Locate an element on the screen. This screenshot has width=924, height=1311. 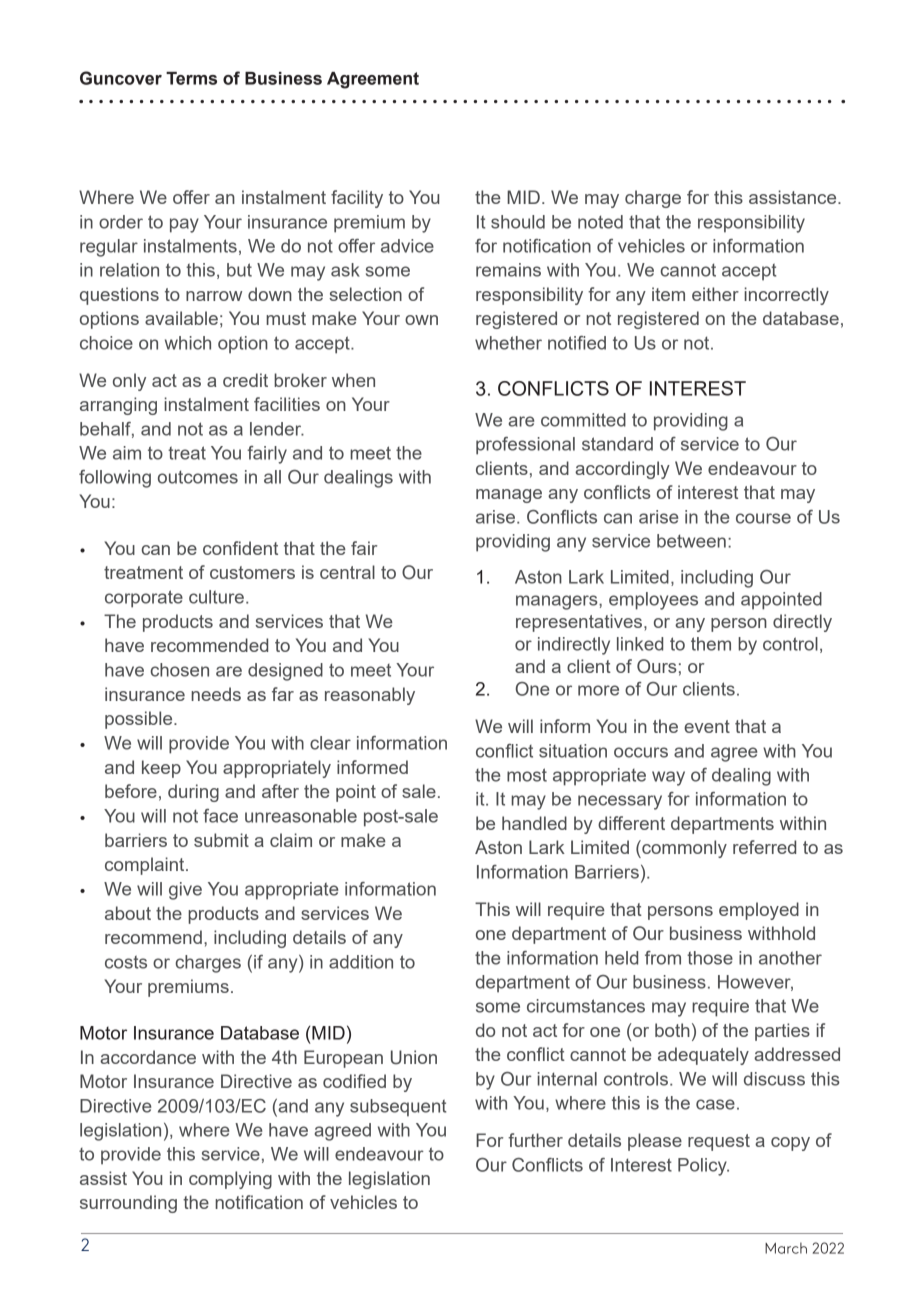
reasonably is located at coordinates (370, 696).
